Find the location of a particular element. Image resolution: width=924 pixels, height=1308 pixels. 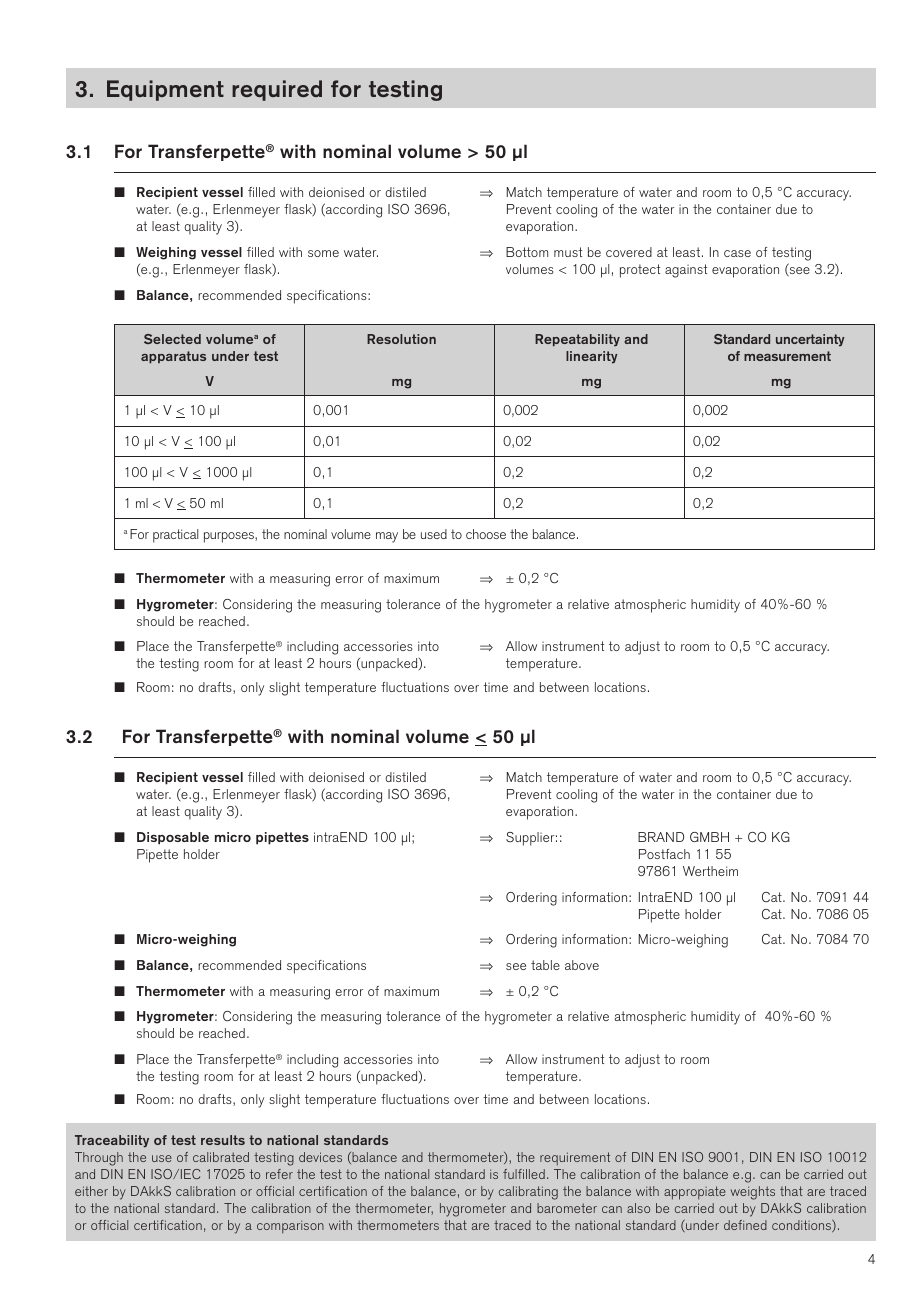

used is located at coordinates (434, 534).
